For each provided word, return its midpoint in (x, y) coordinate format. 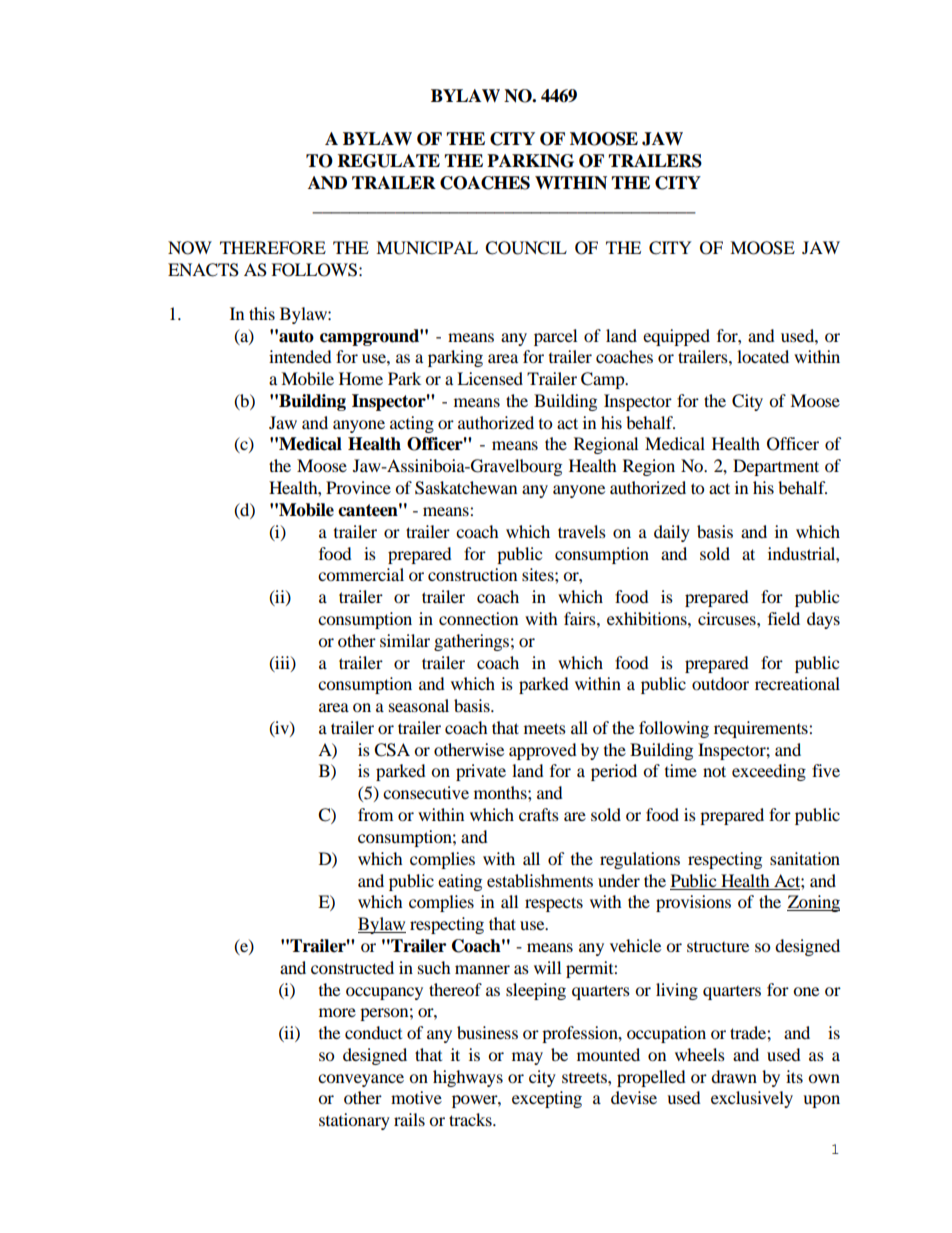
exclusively (752, 1099)
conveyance (361, 1080)
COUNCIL (526, 248)
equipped (676, 337)
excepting (547, 1099)
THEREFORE (273, 248)
